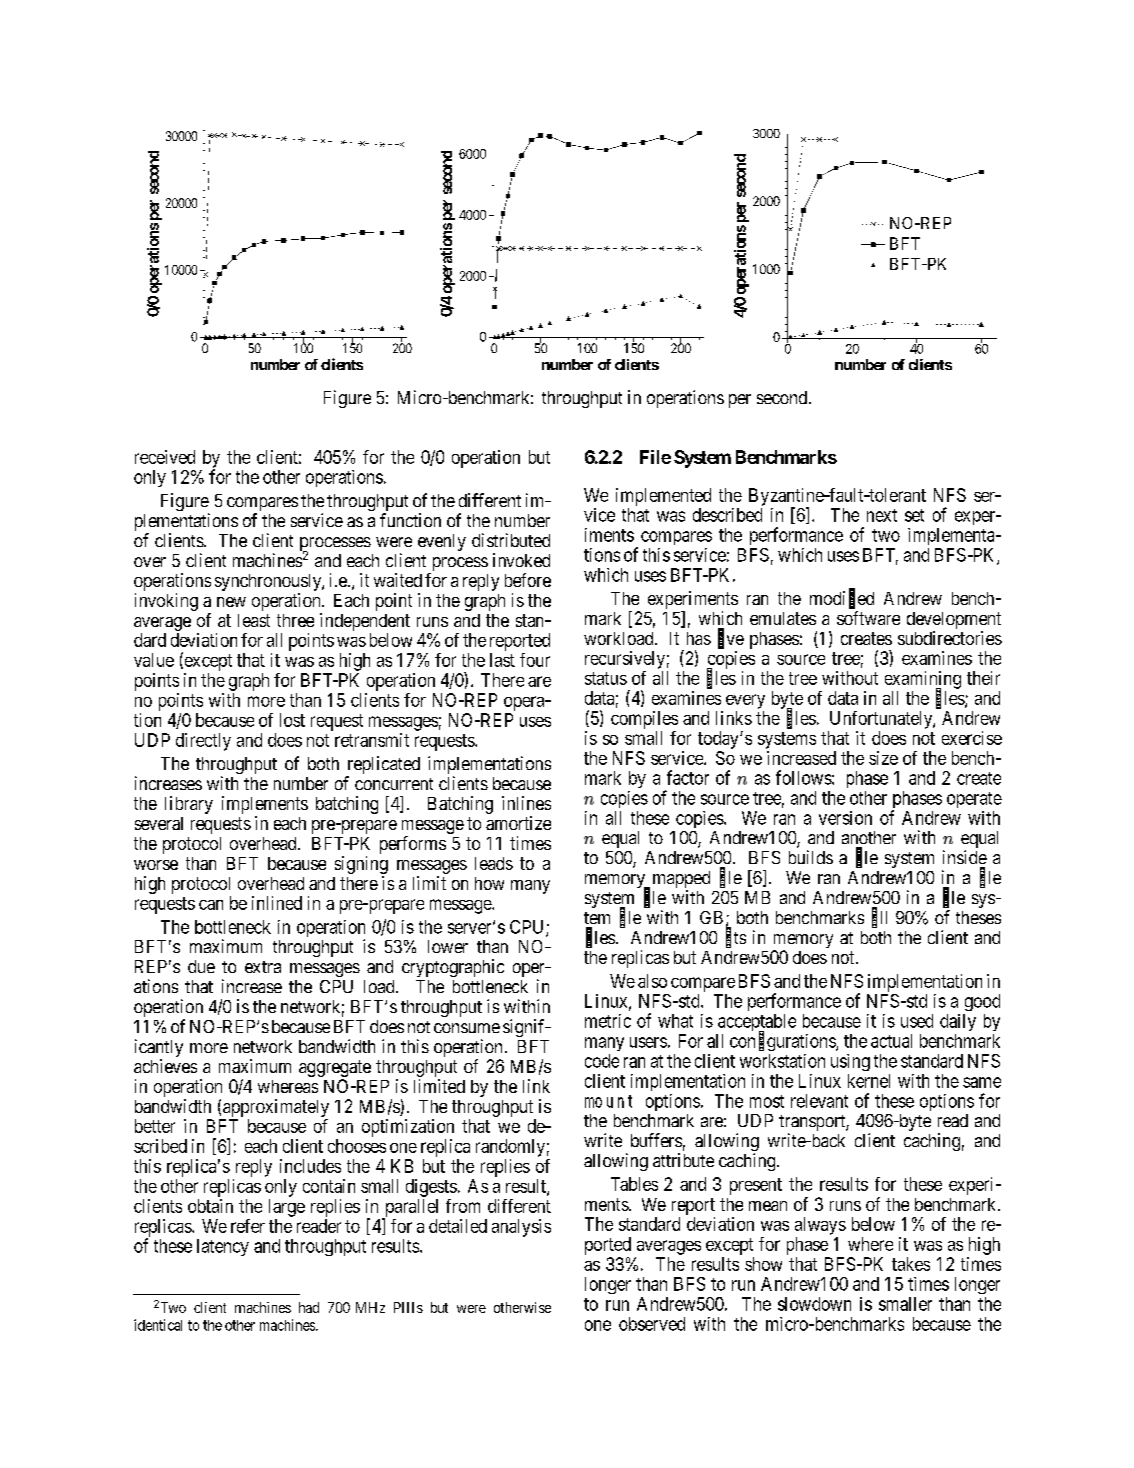 This document has width=1134, height=1468. Describe the element at coordinates (165, 457) in the document. I see `received` at that location.
